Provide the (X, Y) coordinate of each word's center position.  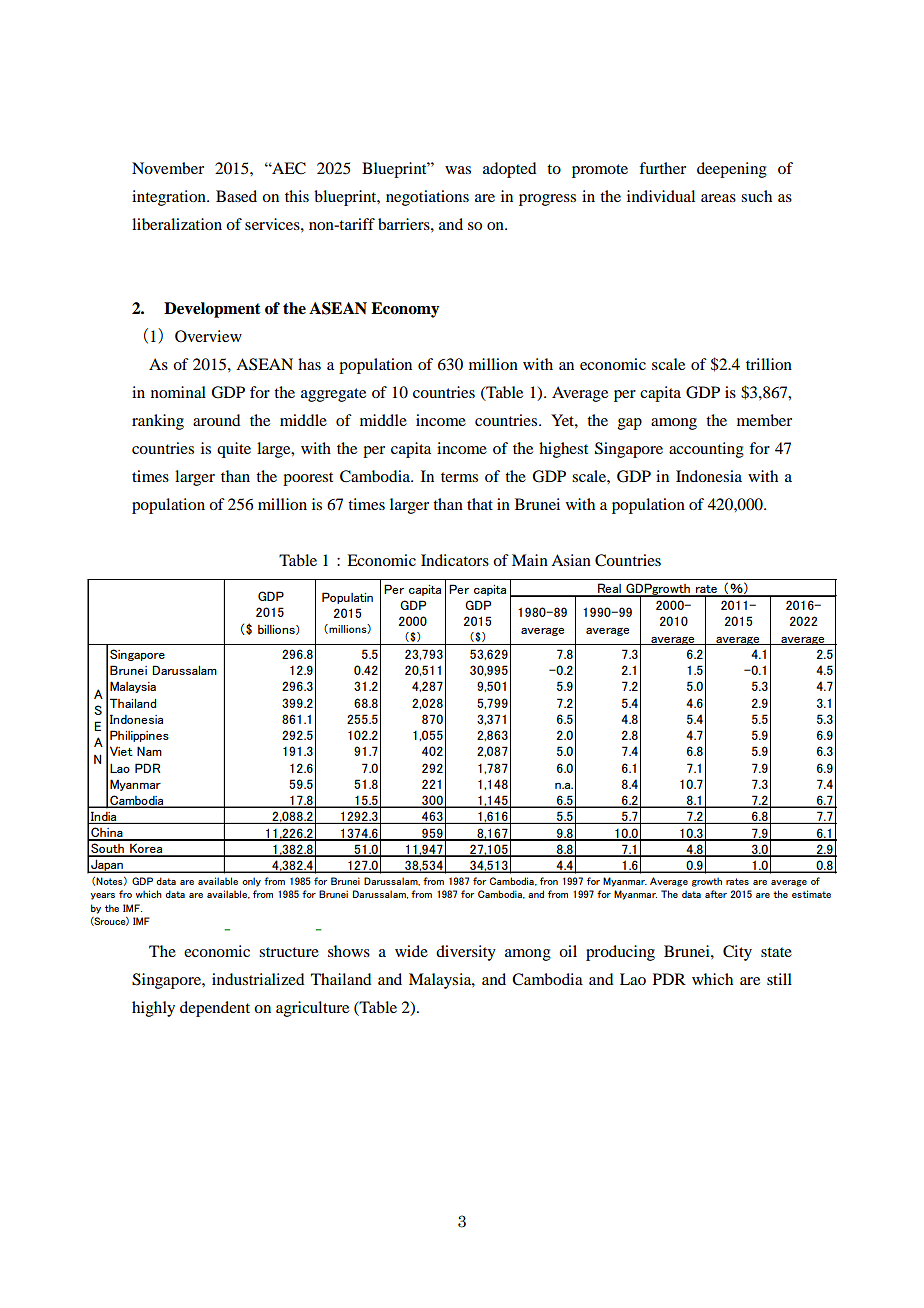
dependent (215, 1009)
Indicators (455, 560)
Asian (571, 560)
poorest (308, 479)
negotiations (427, 198)
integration (170, 198)
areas (718, 198)
